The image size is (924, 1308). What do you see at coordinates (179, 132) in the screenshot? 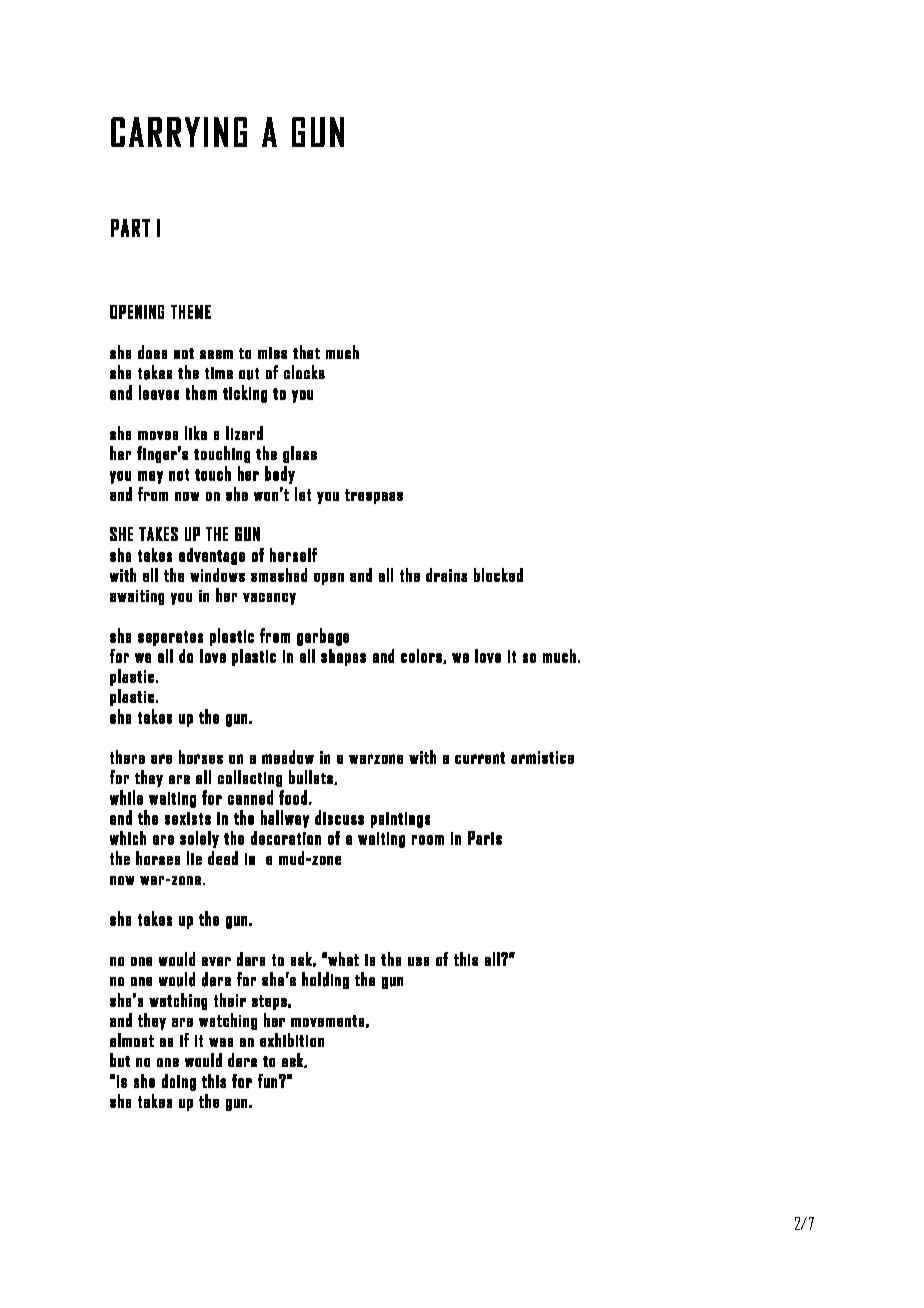
I see `CARRYING` at bounding box center [179, 132].
